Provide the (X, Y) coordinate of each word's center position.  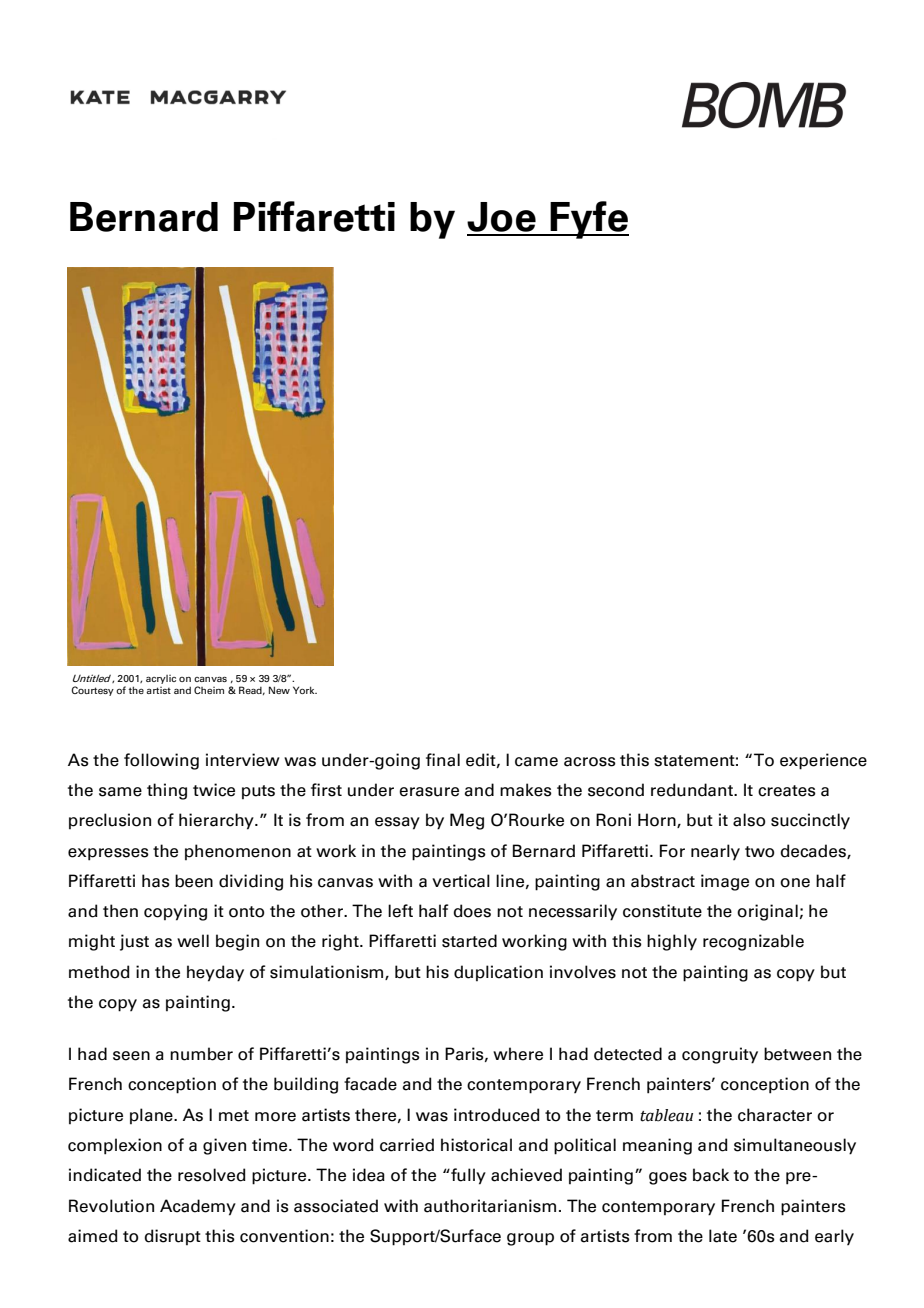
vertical (461, 881)
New (279, 690)
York (305, 690)
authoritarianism (490, 1206)
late (723, 1236)
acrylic (161, 679)
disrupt (172, 1237)
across (590, 762)
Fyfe (589, 220)
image (725, 882)
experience (823, 761)
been (194, 881)
